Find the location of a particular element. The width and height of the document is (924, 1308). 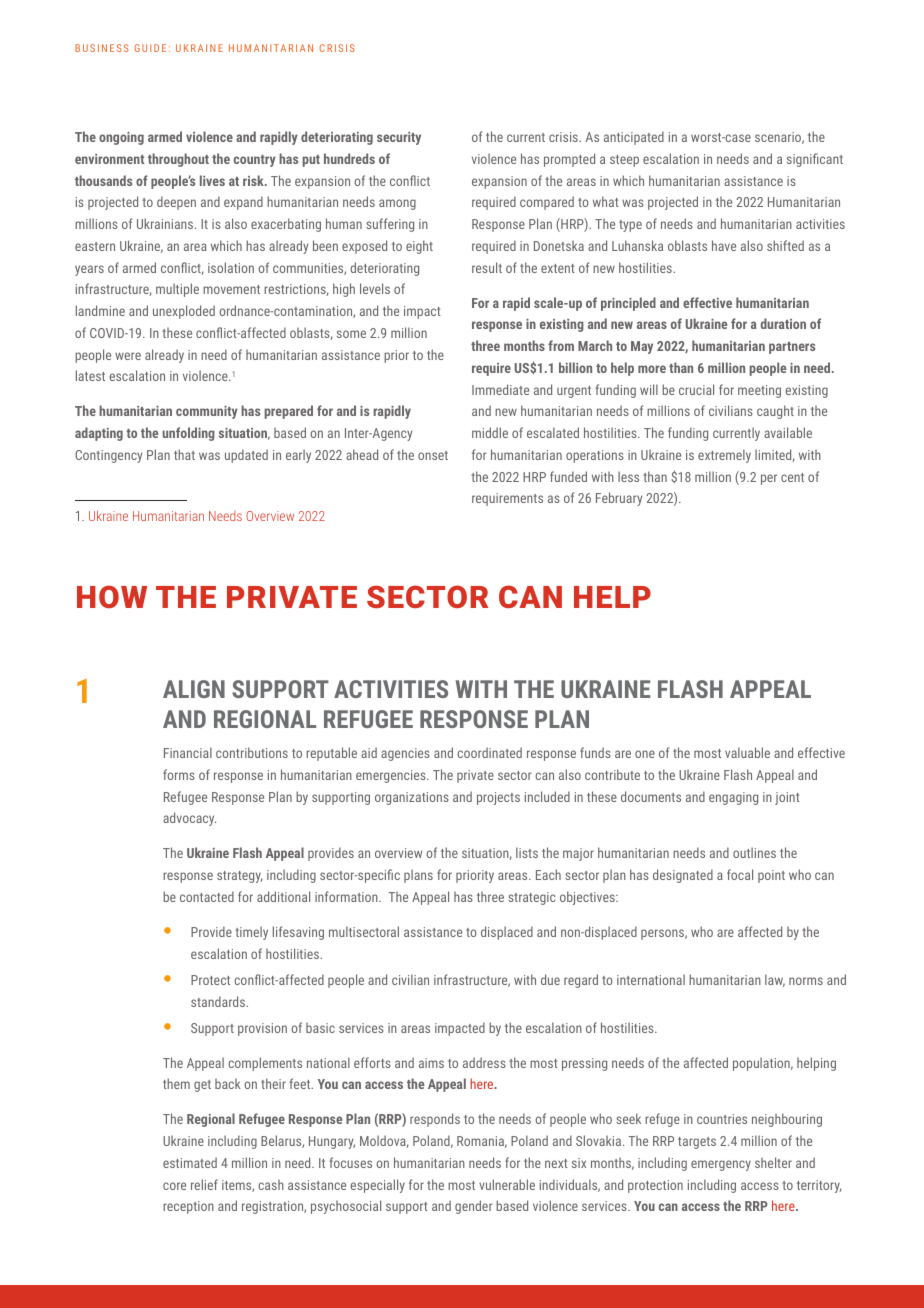

significant is located at coordinates (815, 160).
